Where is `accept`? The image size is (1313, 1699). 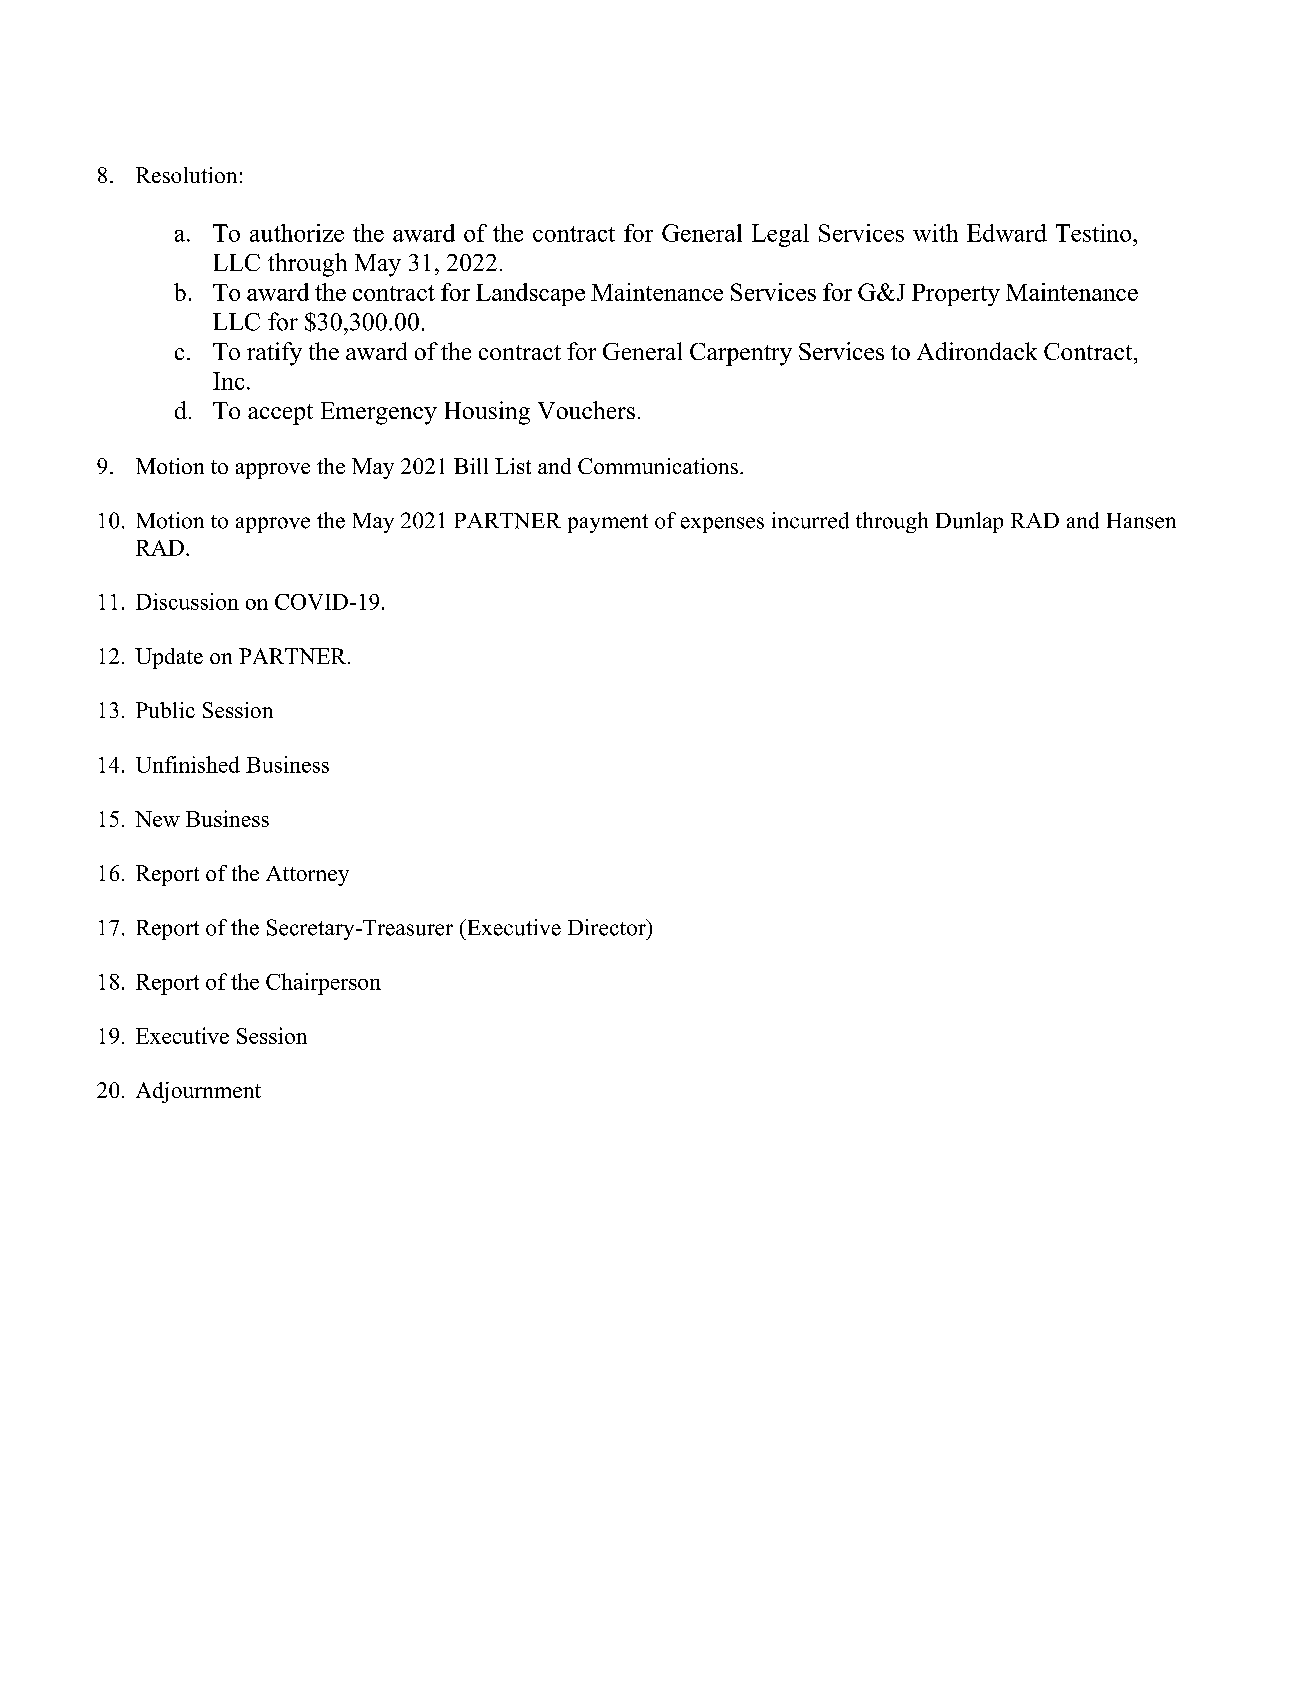
accept is located at coordinates (280, 414).
